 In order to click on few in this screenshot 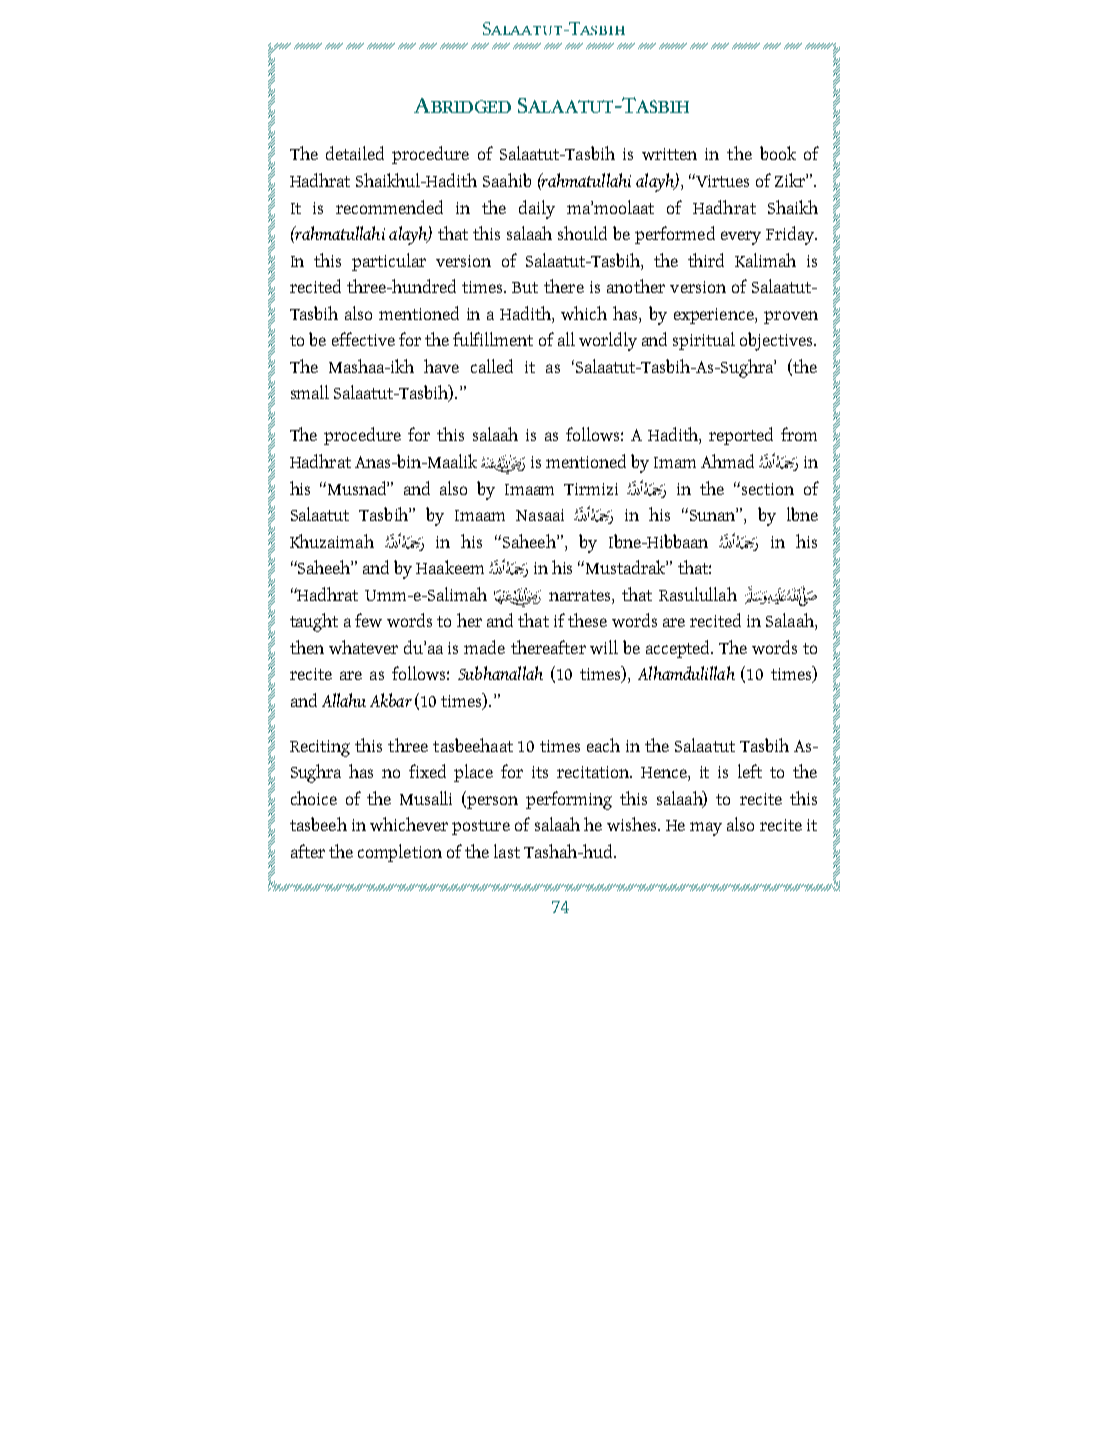, I will do `click(368, 620)`.
